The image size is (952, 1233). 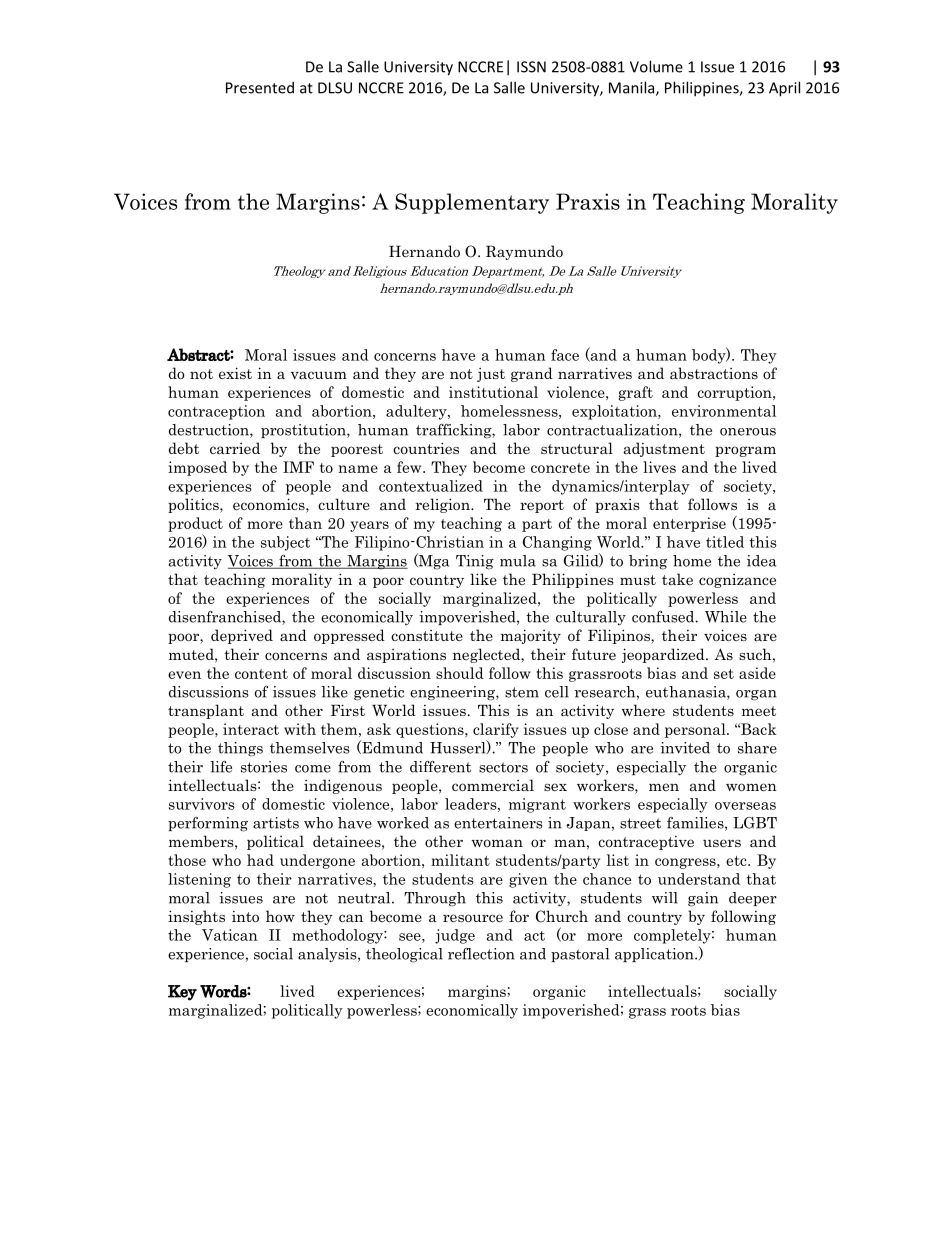 What do you see at coordinates (724, 674) in the screenshot?
I see `set` at bounding box center [724, 674].
